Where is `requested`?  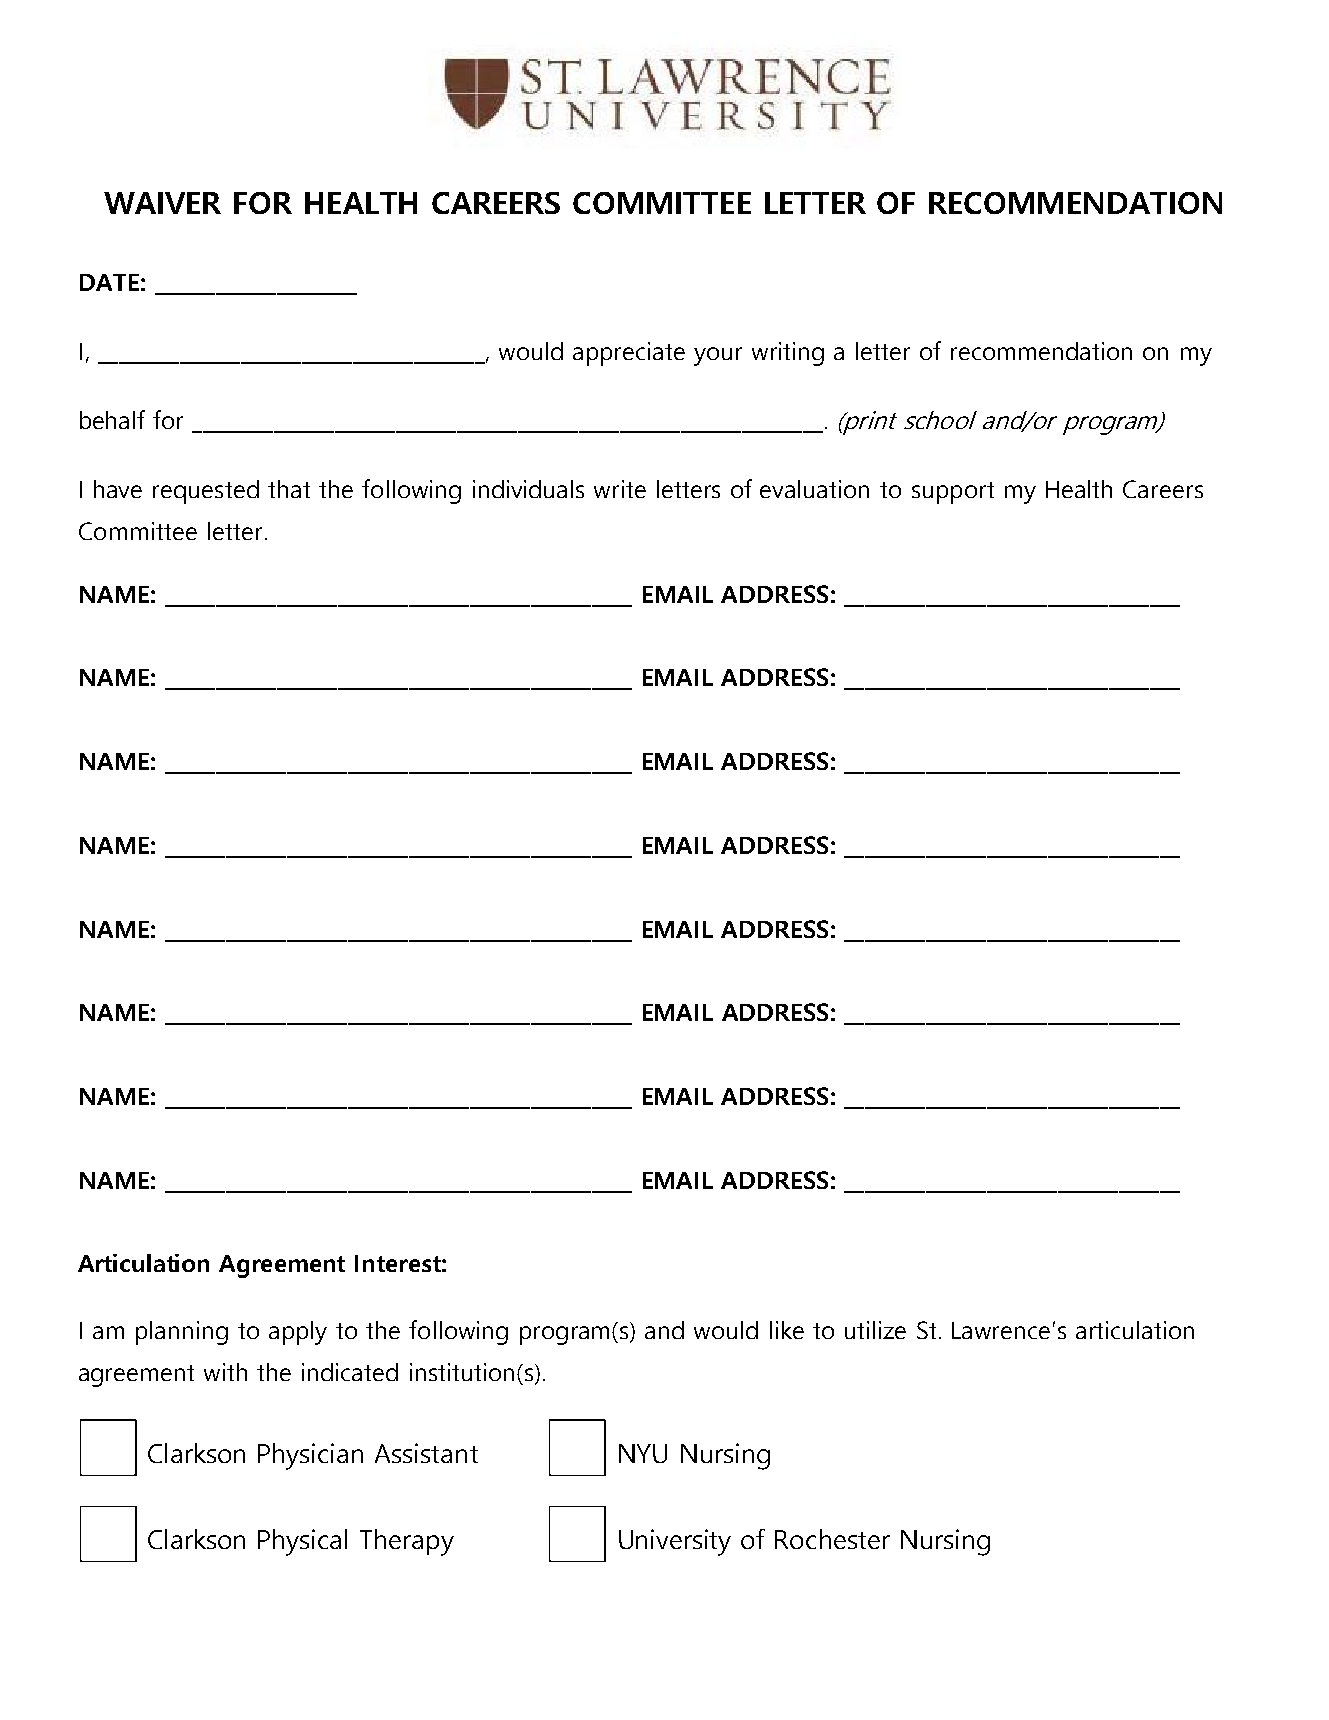 requested is located at coordinates (206, 492).
